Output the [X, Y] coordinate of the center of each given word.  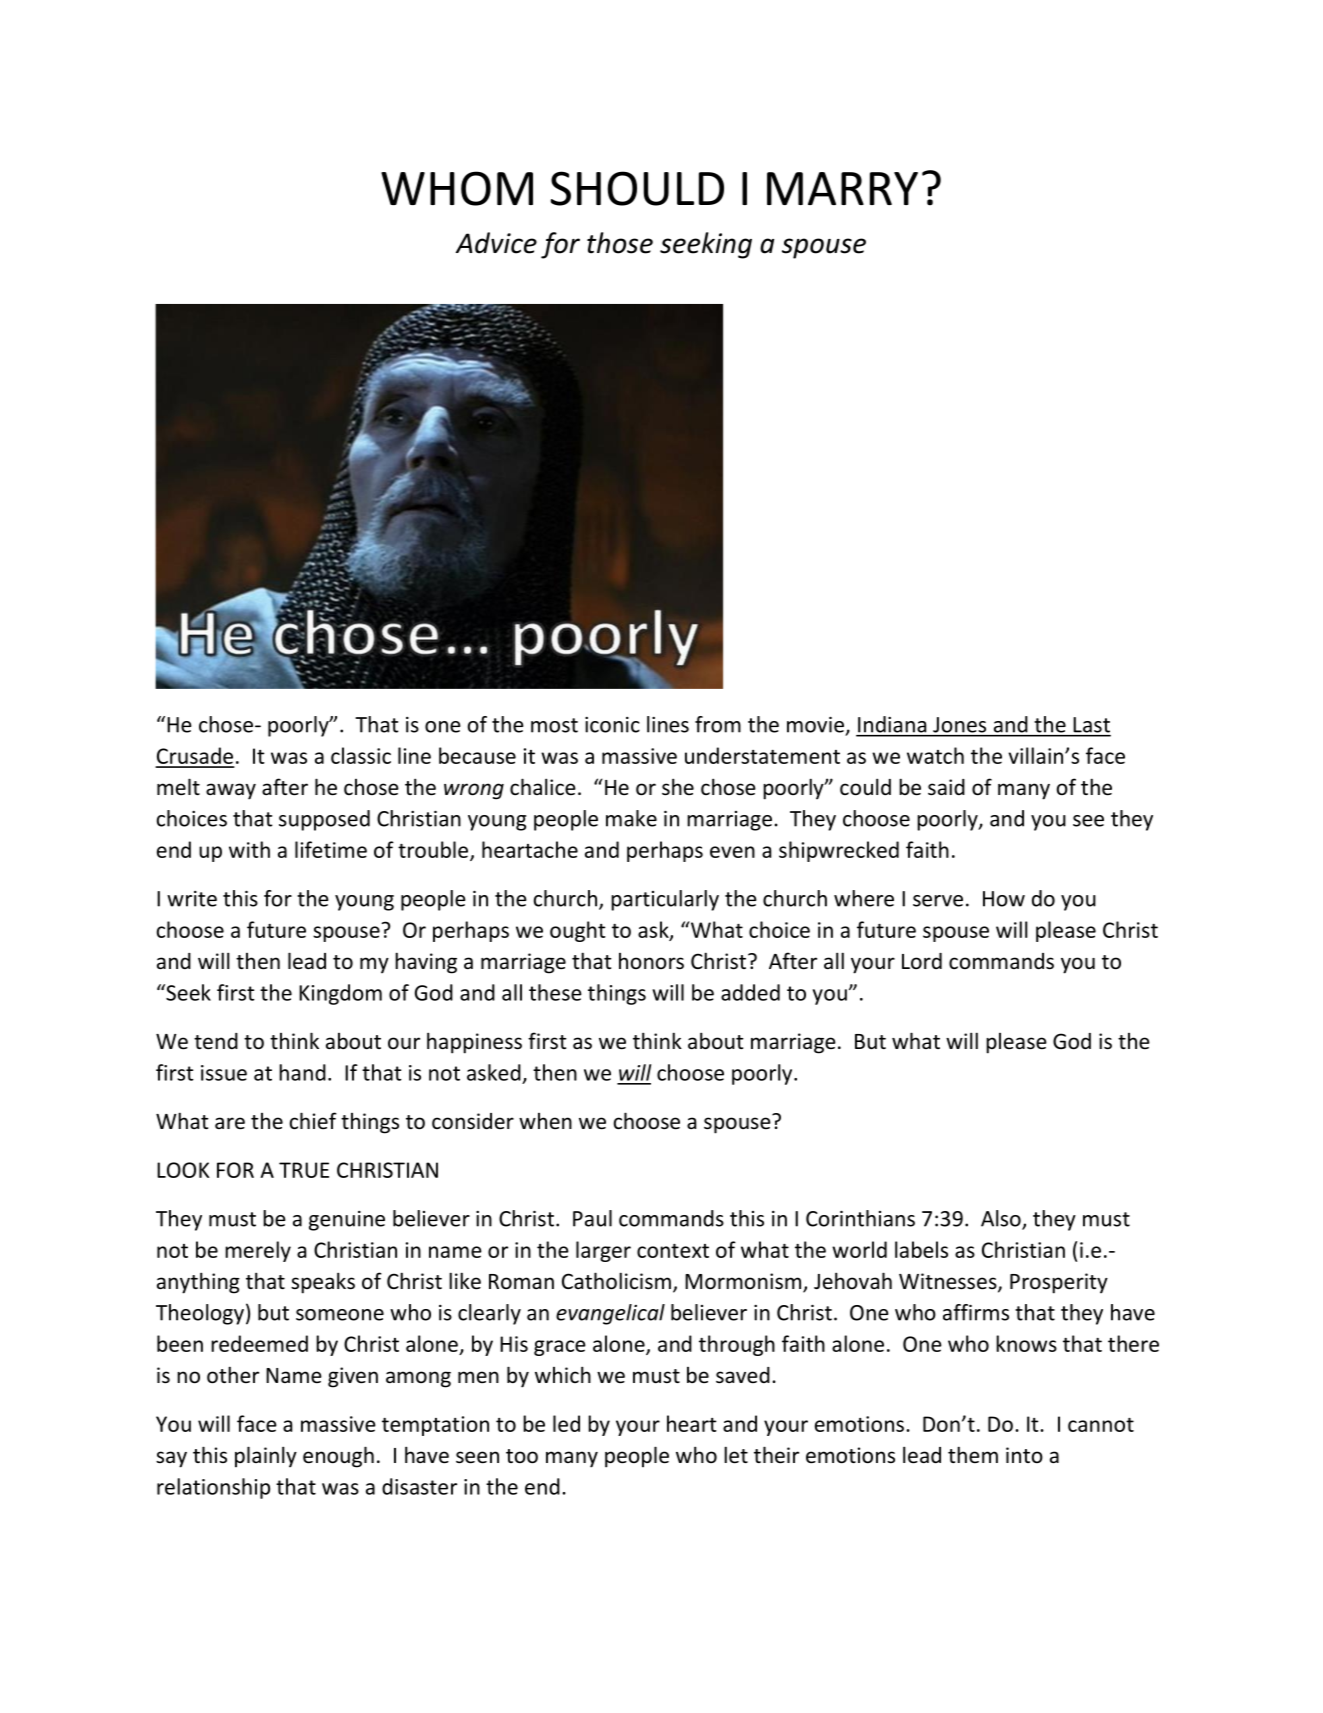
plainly [266, 1457]
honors [651, 961]
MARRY [842, 188]
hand [302, 1072]
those [620, 243]
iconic [612, 725]
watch [935, 755]
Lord [922, 961]
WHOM [457, 188]
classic [361, 755]
